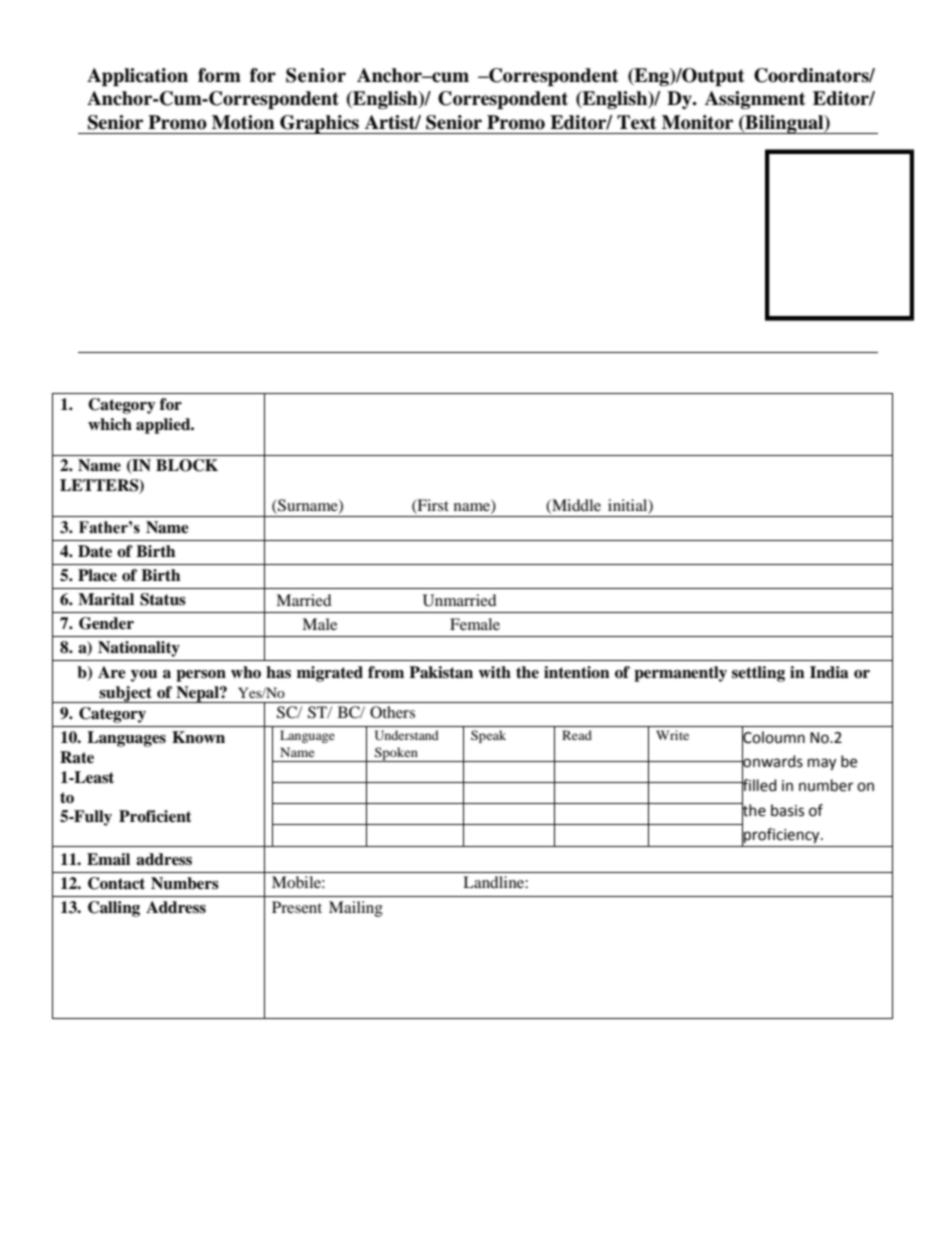  Describe the element at coordinates (116, 883) in the screenshot. I see `Contact` at that location.
